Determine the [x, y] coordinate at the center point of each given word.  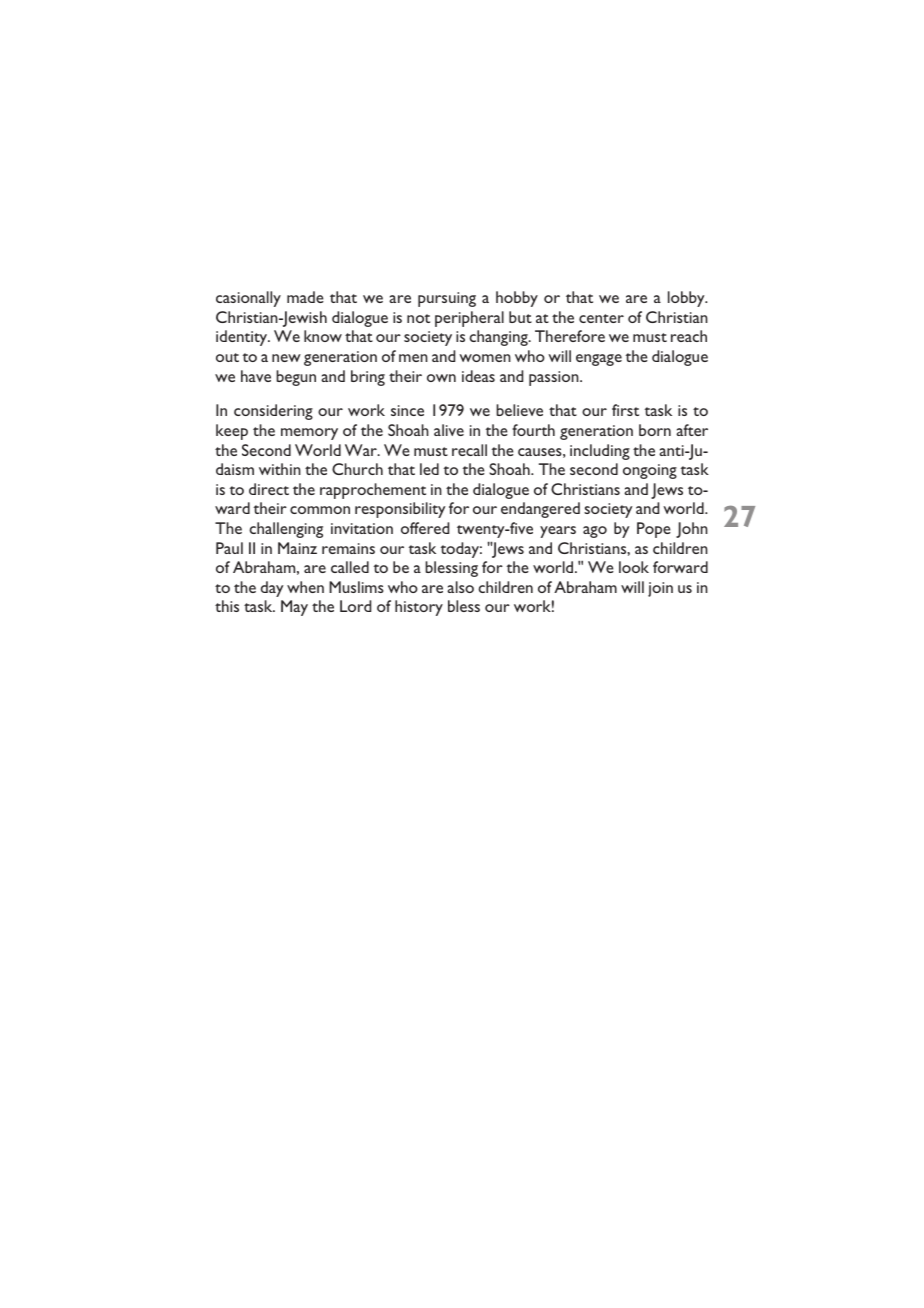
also [460, 587]
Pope [654, 530]
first [625, 410]
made [305, 297]
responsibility [400, 510]
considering [273, 412]
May [294, 608]
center [601, 318]
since [407, 410]
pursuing [447, 299]
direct [269, 489]
